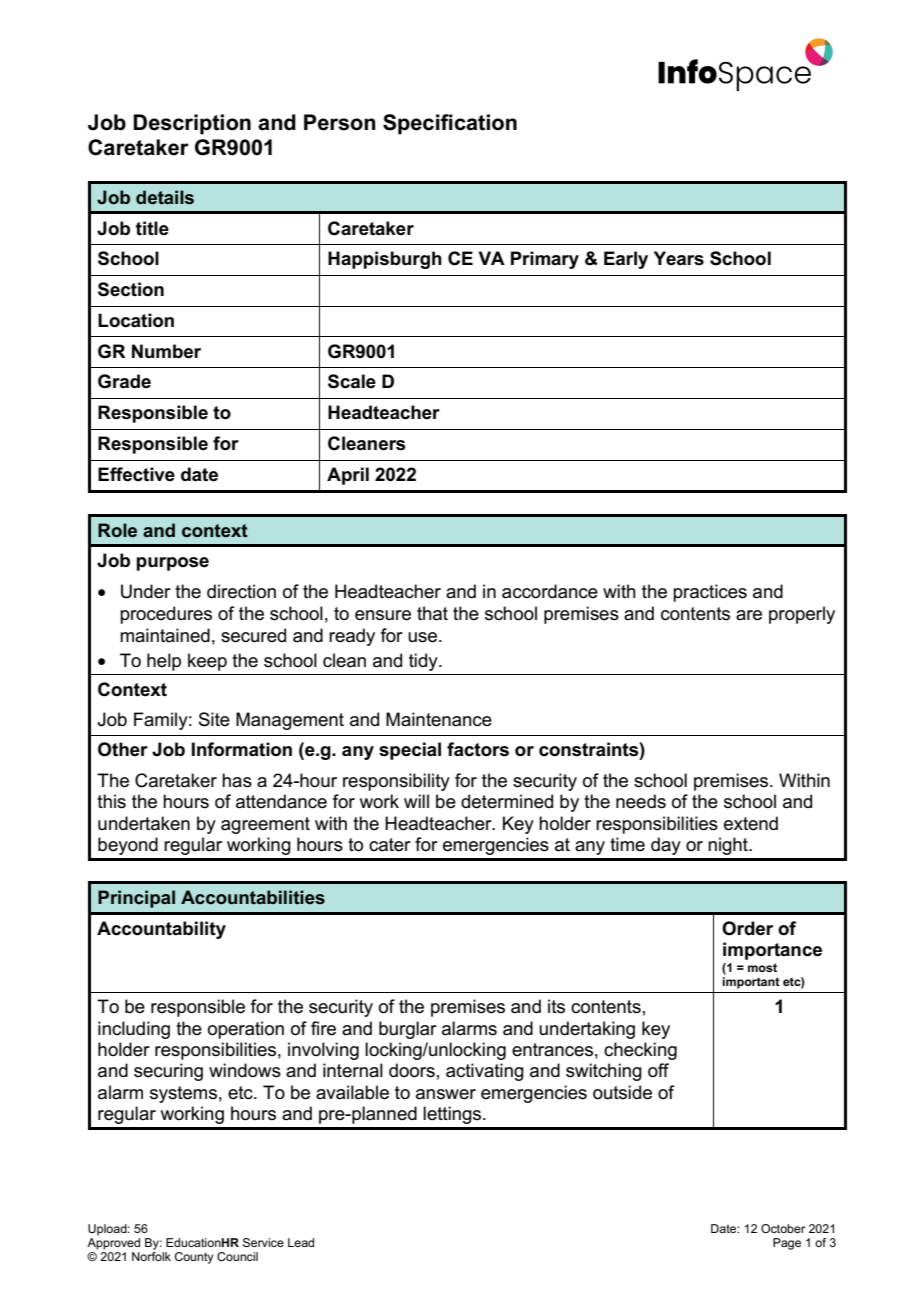  What do you see at coordinates (679, 258) in the screenshot?
I see `Years` at bounding box center [679, 258].
